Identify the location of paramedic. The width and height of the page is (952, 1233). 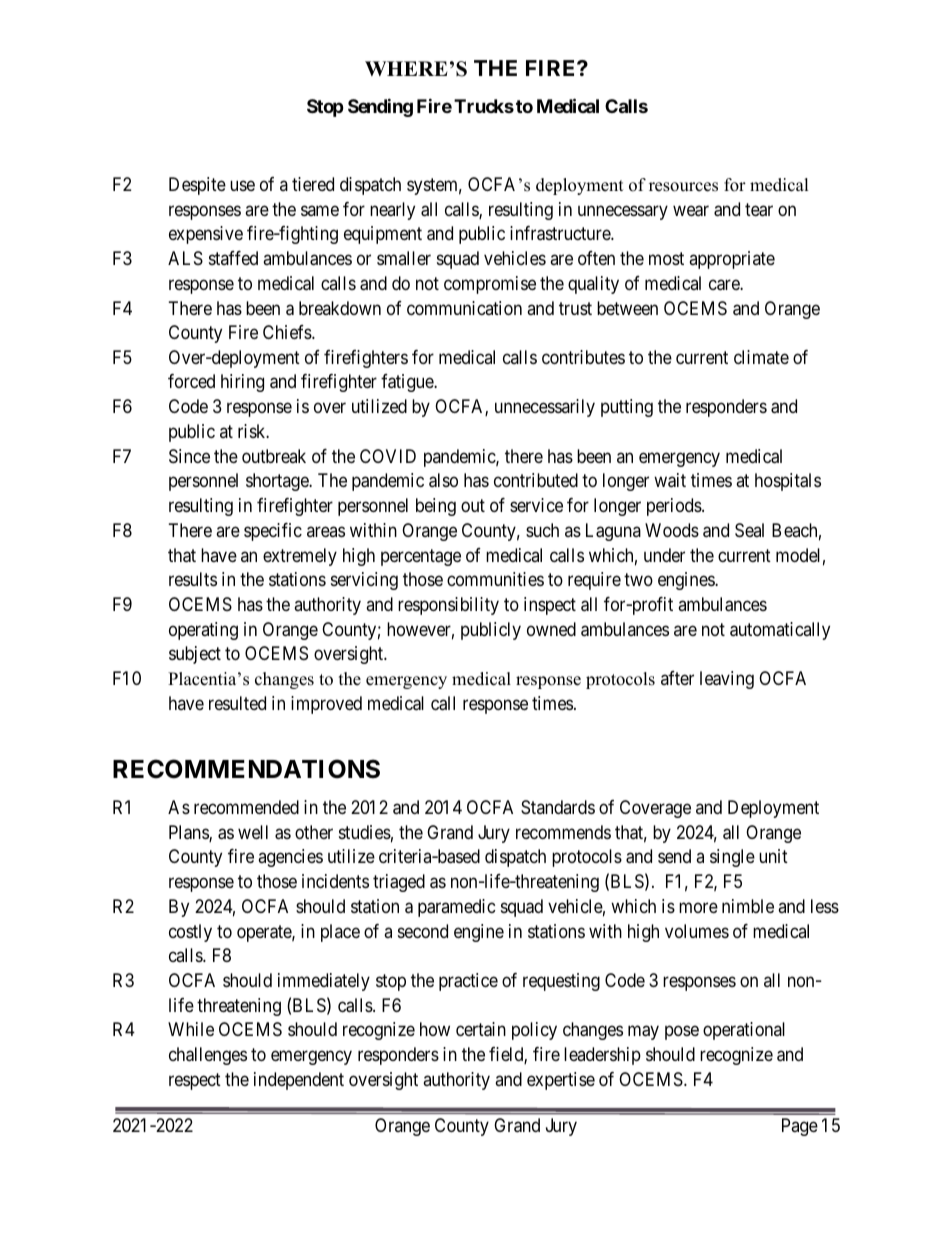
(457, 908).
